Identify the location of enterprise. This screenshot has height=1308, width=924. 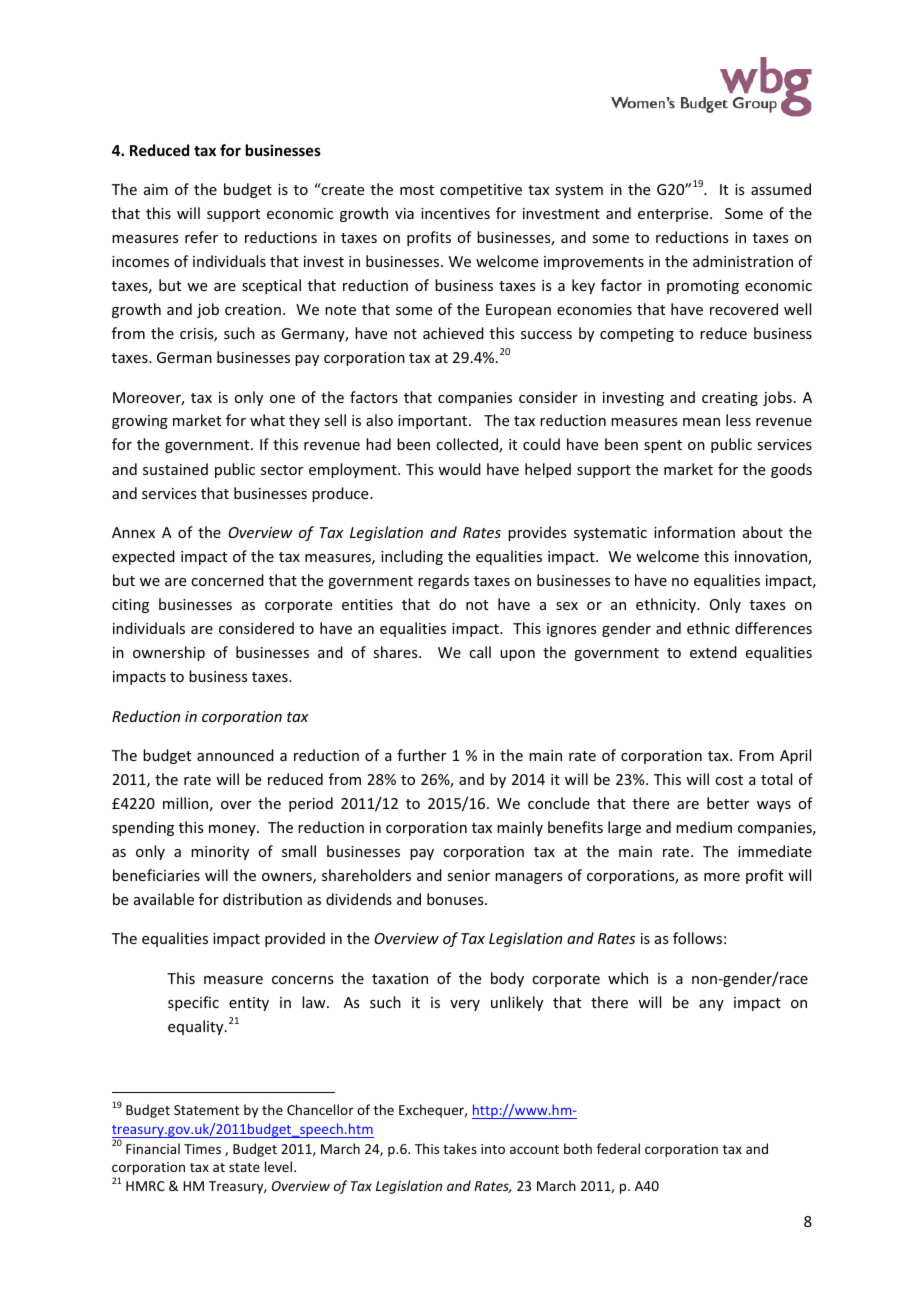
(674, 215).
